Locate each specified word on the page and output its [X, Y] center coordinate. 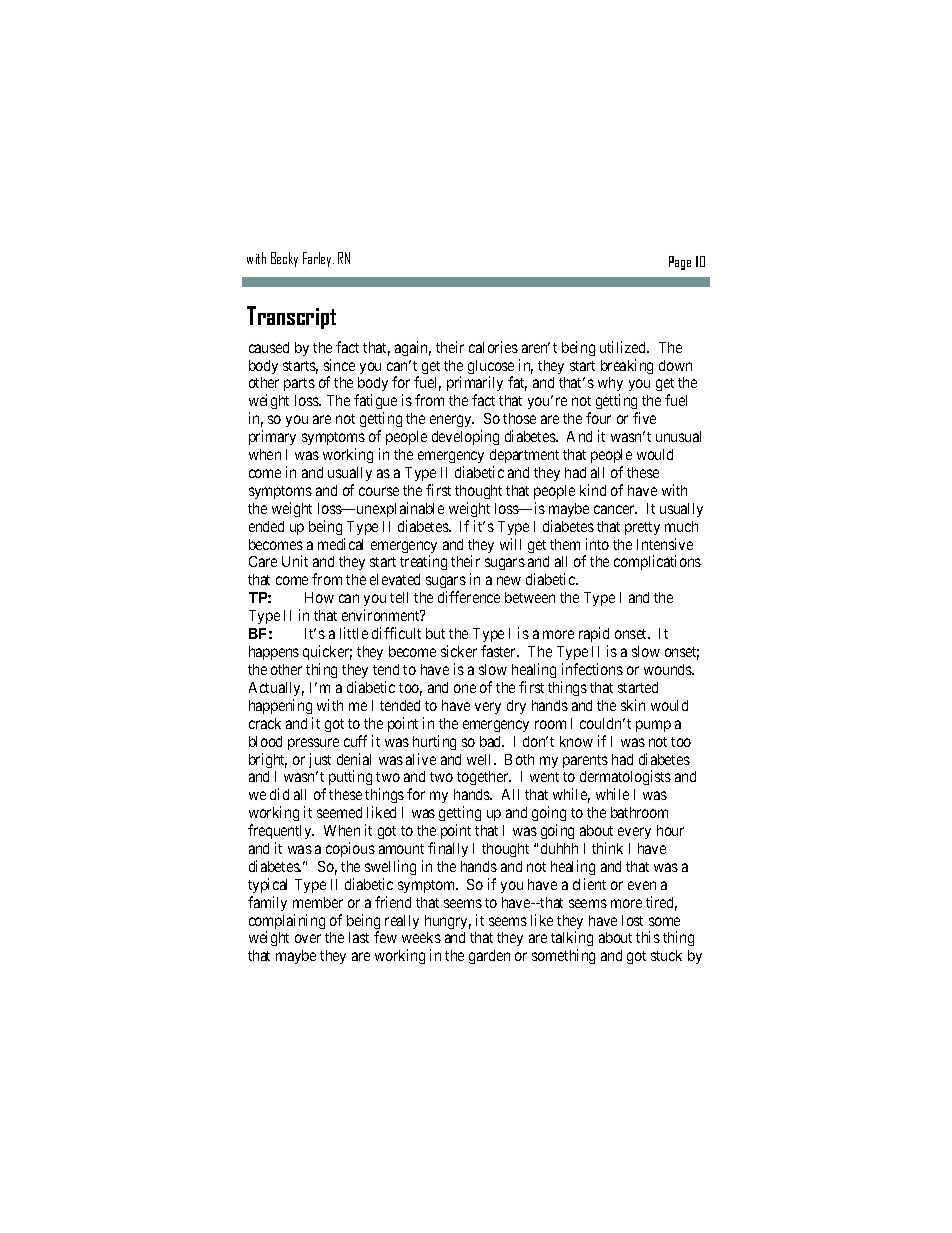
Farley [318, 259]
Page [680, 263]
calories [493, 347]
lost [632, 920]
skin [633, 705]
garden [489, 957]
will [510, 544]
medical [340, 544]
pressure [313, 744]
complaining [287, 923]
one [465, 688]
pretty [642, 528]
